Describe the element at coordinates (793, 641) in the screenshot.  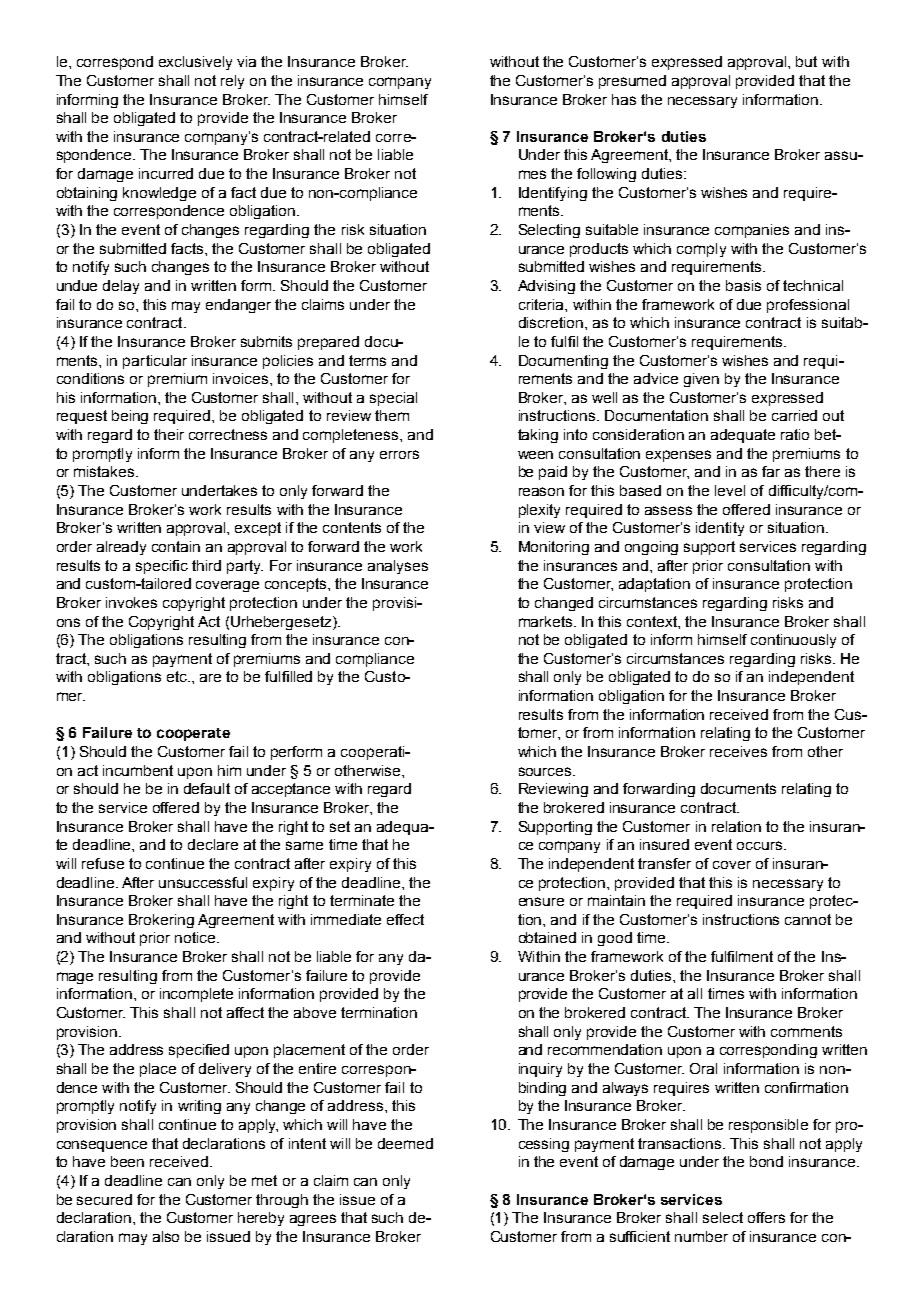
I see `continuously` at that location.
